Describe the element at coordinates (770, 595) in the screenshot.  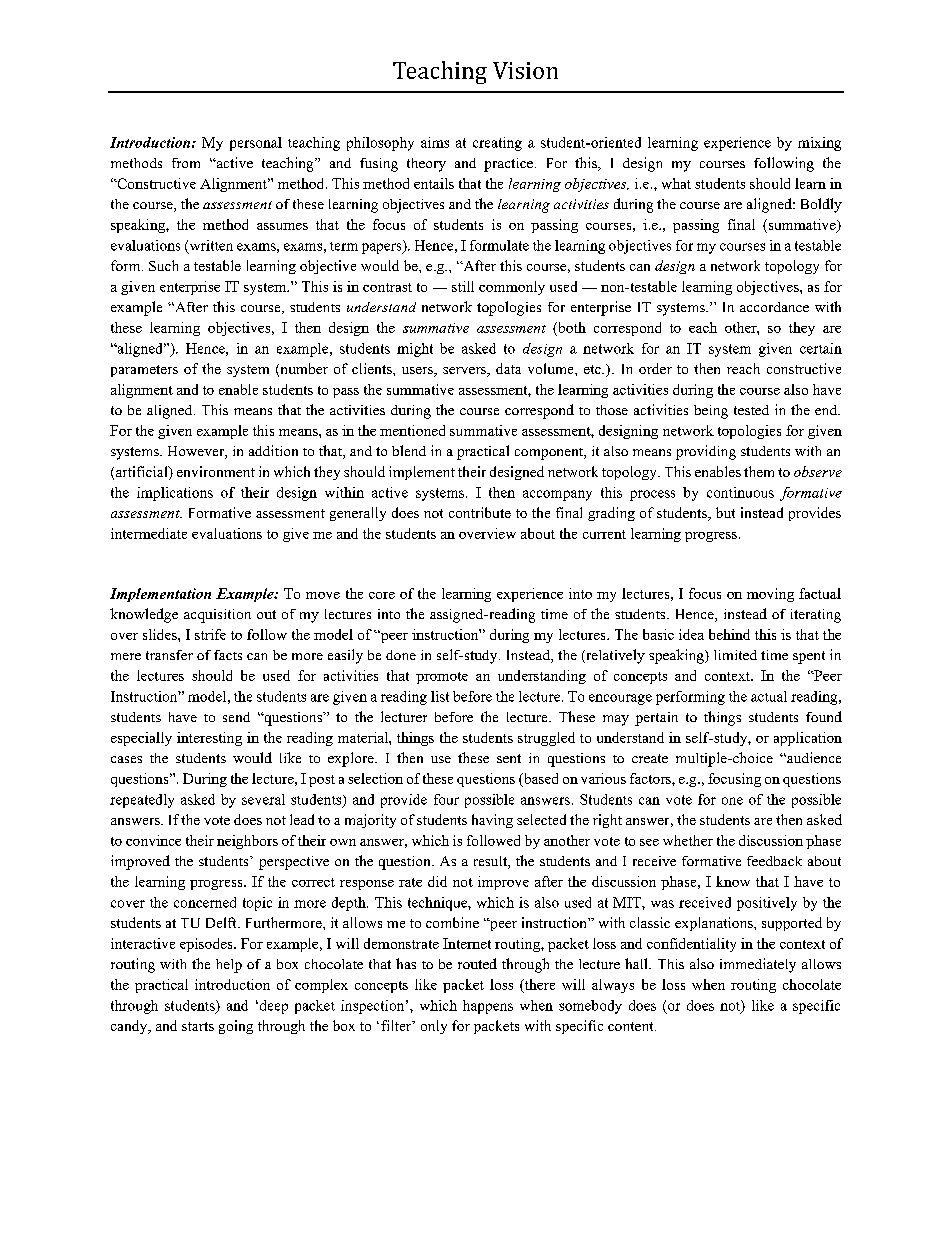
I see `moving` at that location.
